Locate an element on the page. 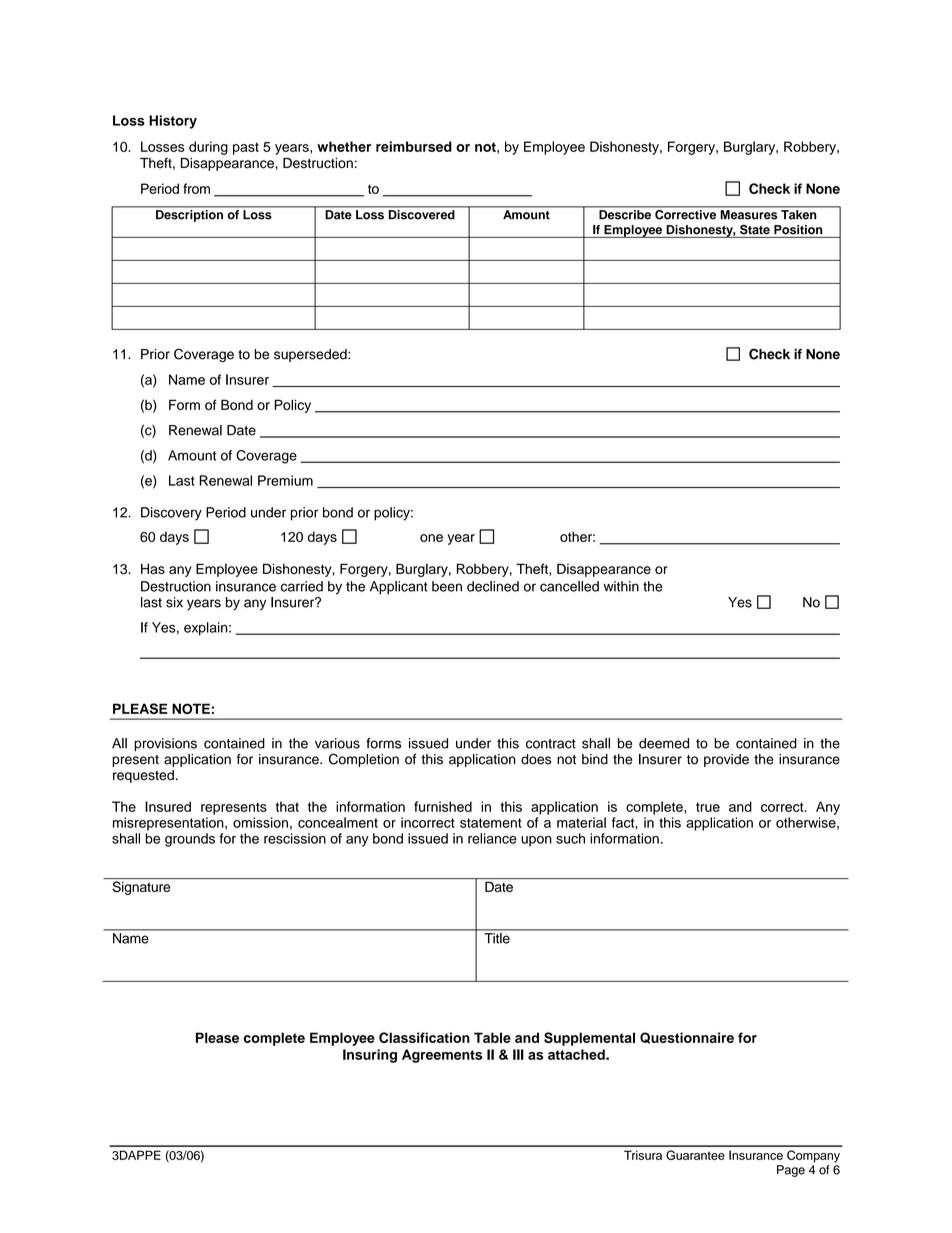 This page has width=952, height=1233. during is located at coordinates (208, 148).
